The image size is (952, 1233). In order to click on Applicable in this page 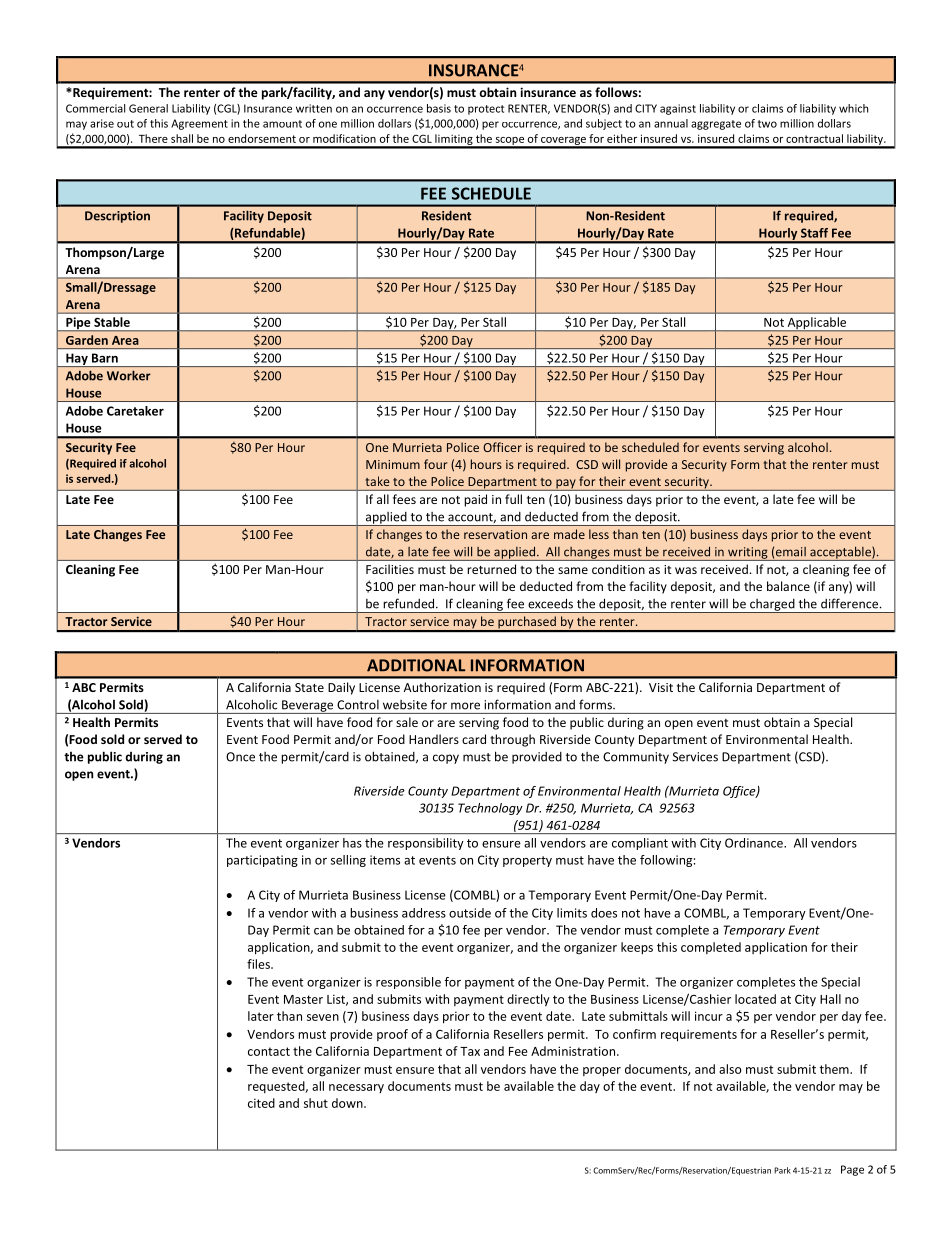, I will do `click(817, 324)`.
